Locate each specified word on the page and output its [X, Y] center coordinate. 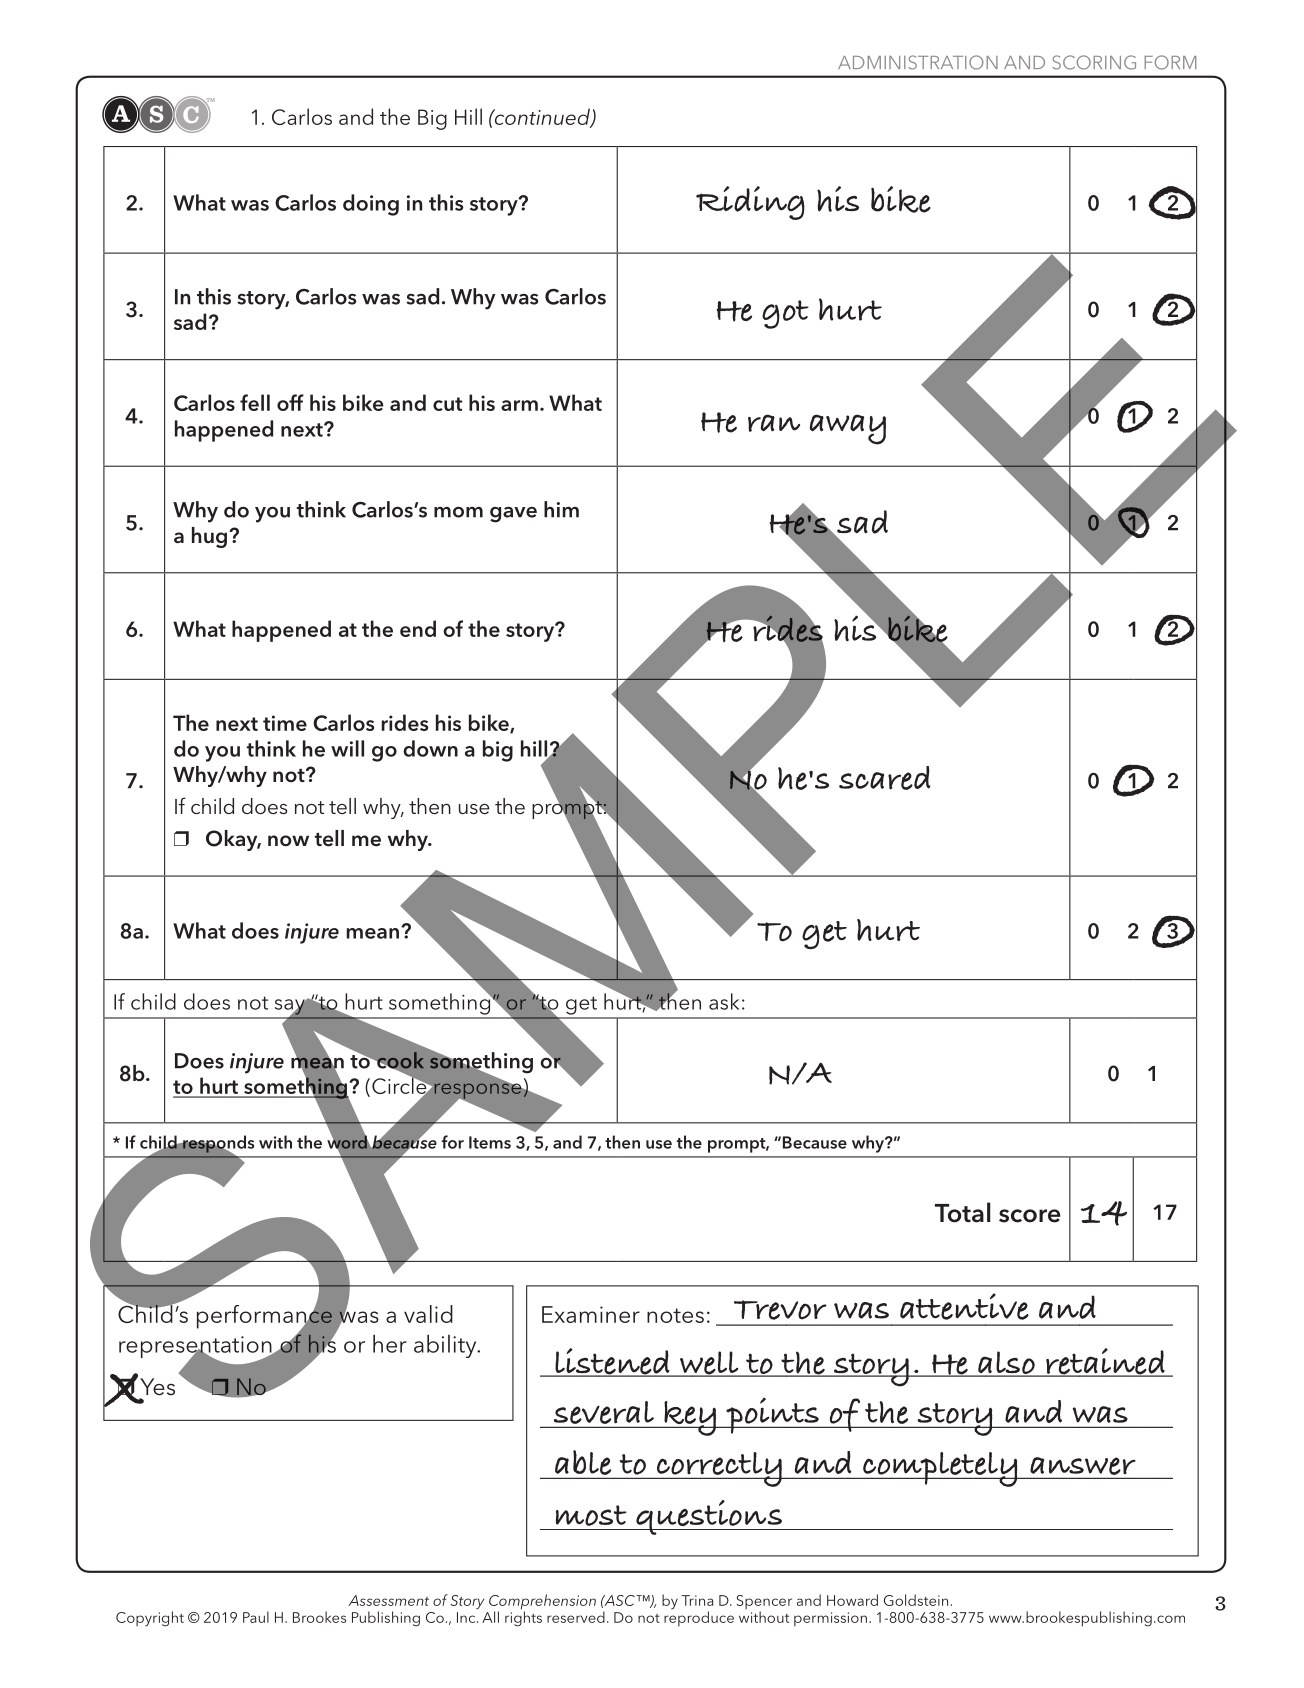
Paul [256, 1617]
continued [542, 117]
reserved [576, 1617]
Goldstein [916, 1600]
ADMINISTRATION [918, 62]
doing [371, 205]
